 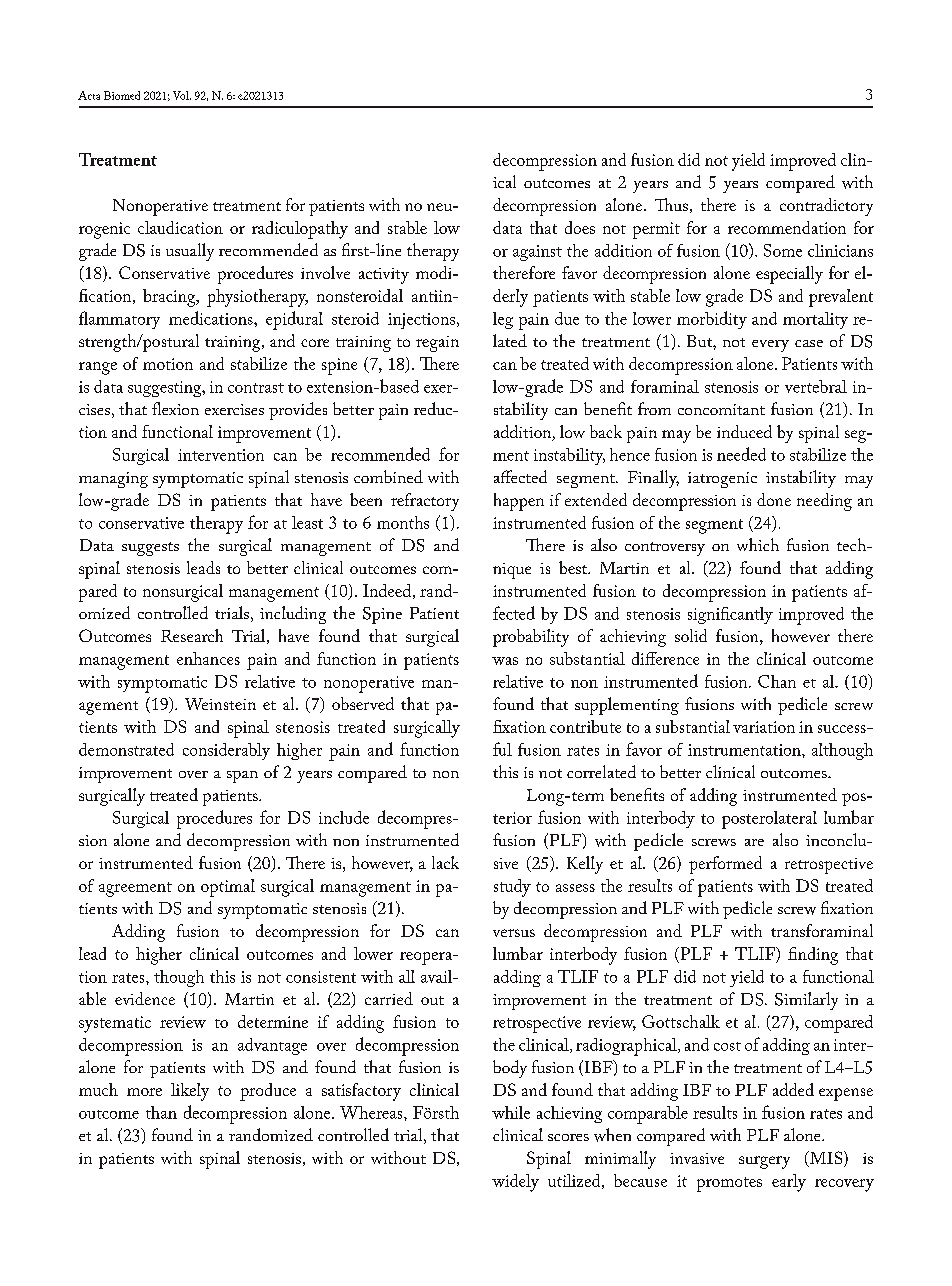 What do you see at coordinates (505, 661) in the image?
I see `was` at bounding box center [505, 661].
